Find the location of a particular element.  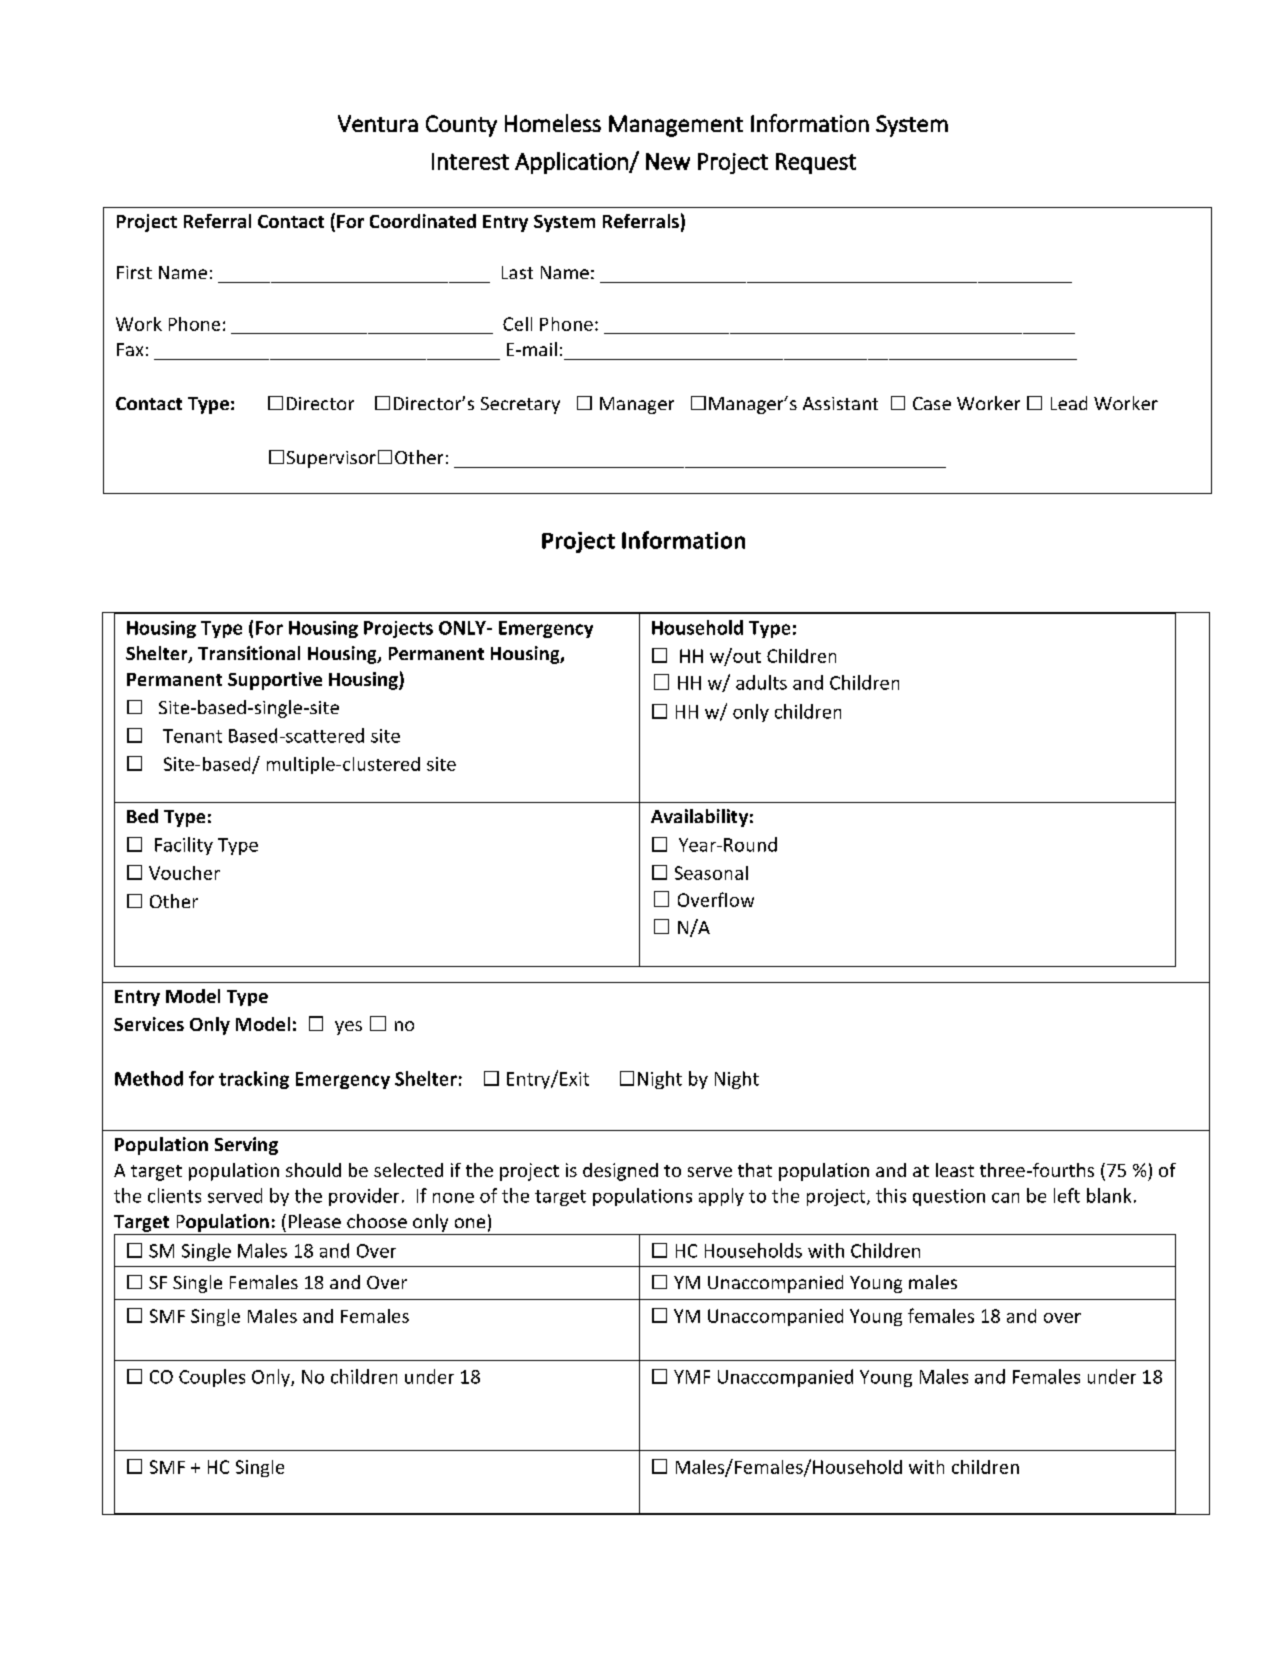

Couples is located at coordinates (212, 1378).
